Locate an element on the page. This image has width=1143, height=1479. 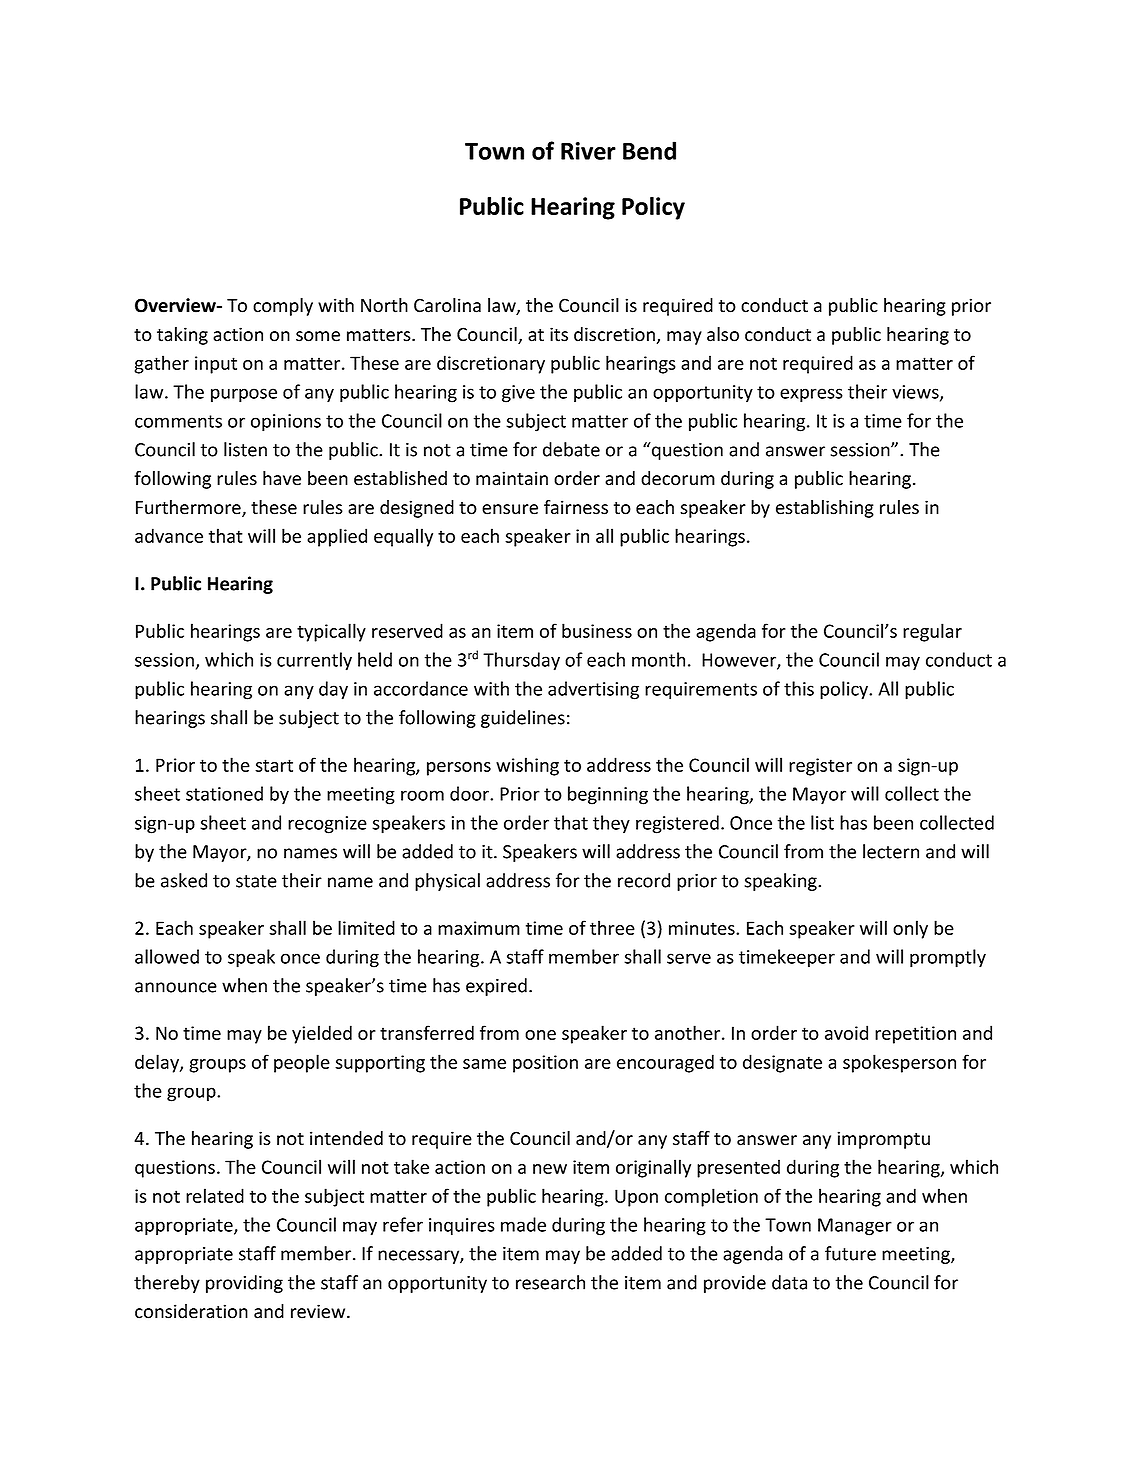
Bend is located at coordinates (649, 150).
